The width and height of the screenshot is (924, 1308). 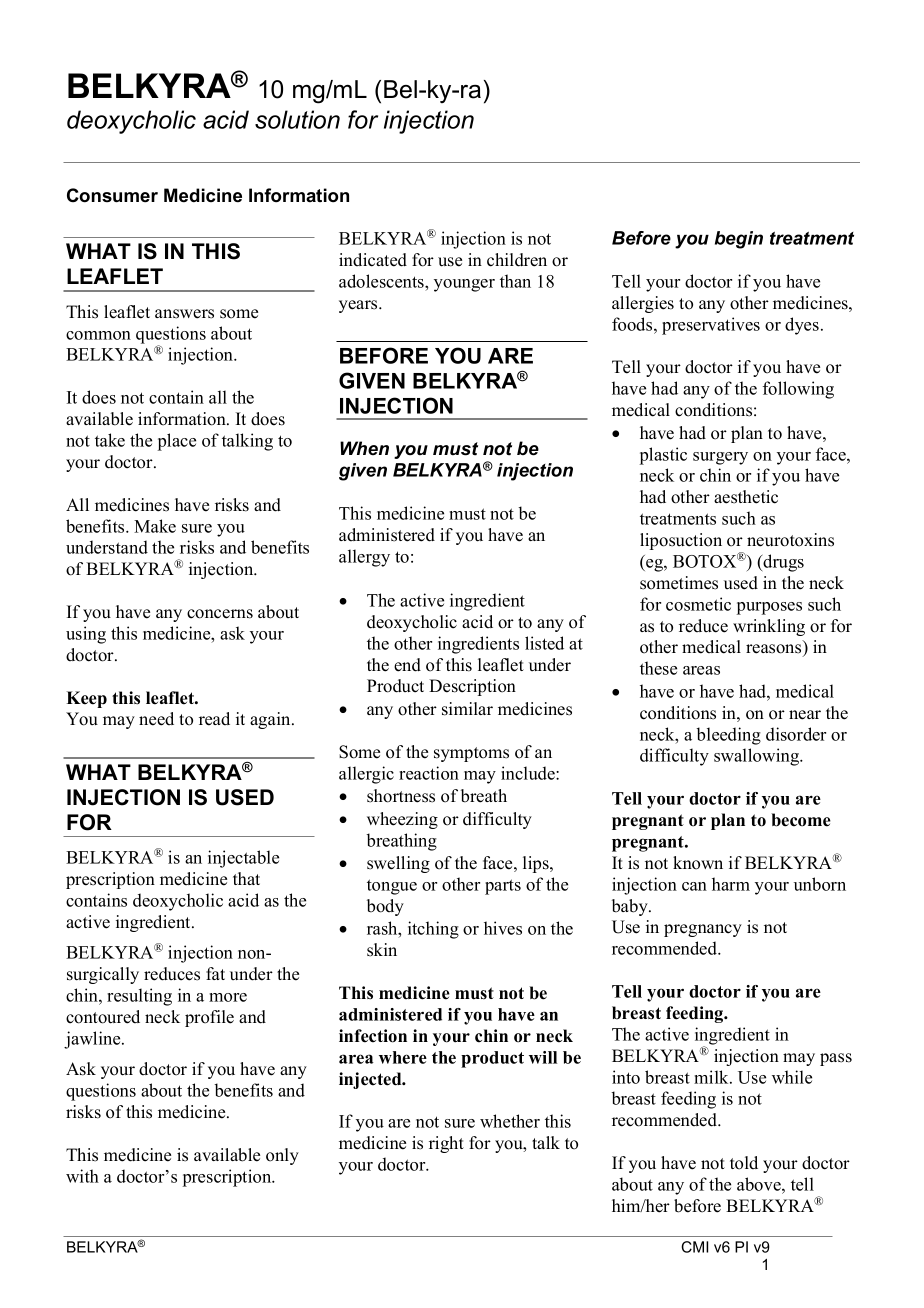 What do you see at coordinates (517, 260) in the screenshot?
I see `children` at bounding box center [517, 260].
